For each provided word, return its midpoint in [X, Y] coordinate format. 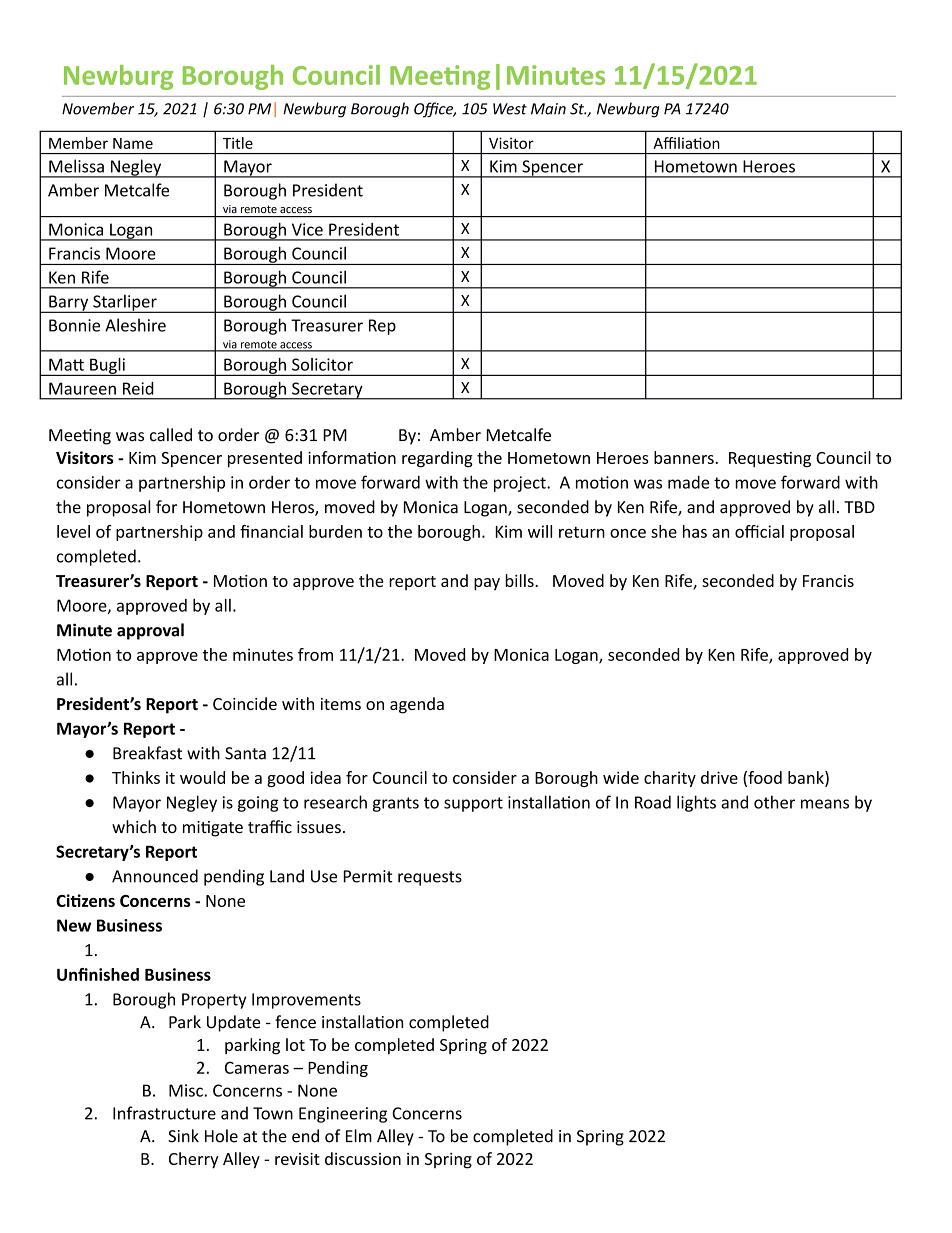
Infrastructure [164, 1113]
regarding [437, 459]
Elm [359, 1135]
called [171, 435]
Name [133, 143]
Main [548, 109]
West [510, 109]
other [774, 802]
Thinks [136, 777]
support [473, 804]
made [688, 482]
